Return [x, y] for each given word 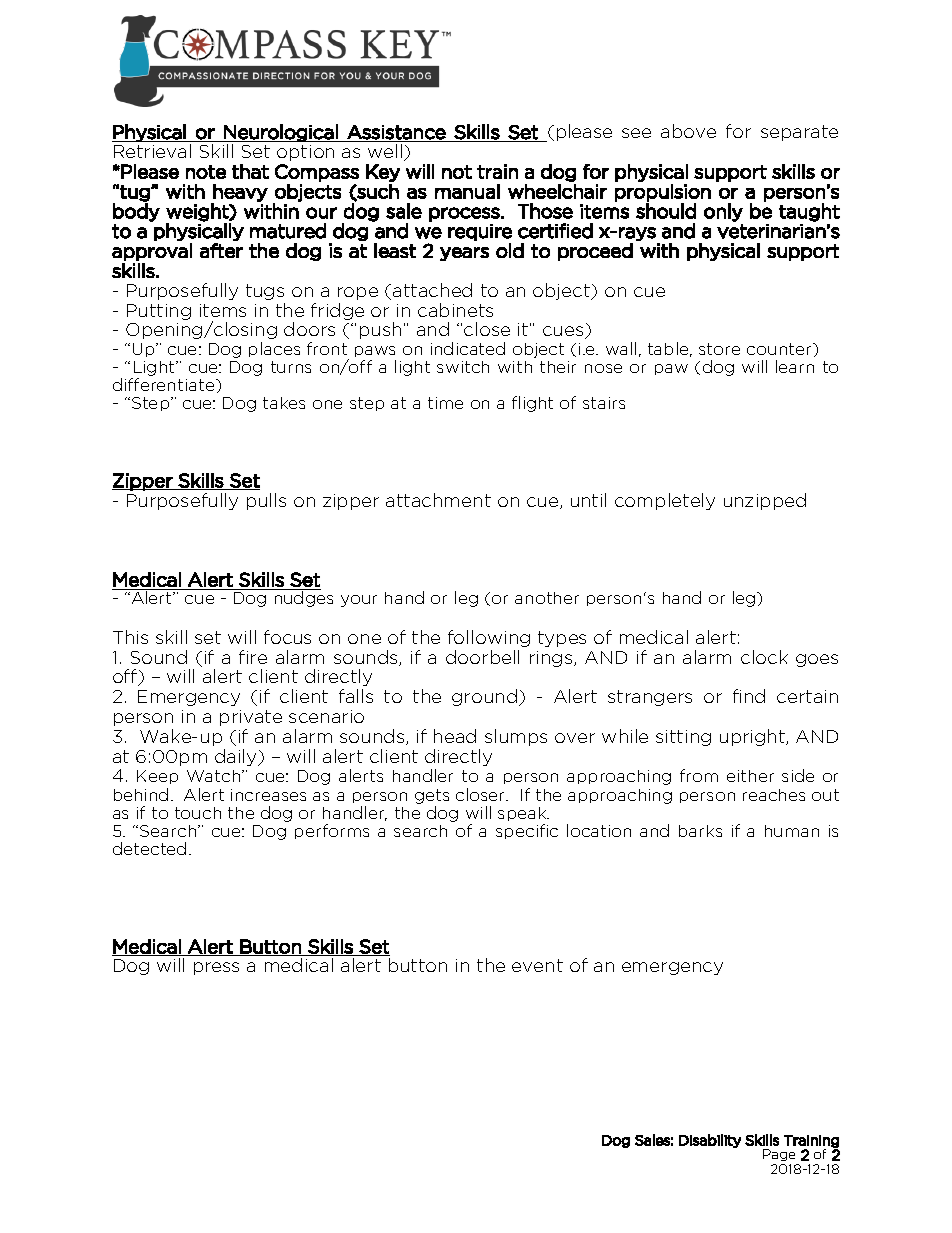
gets [432, 796]
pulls [266, 501]
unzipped [765, 501]
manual [467, 191]
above [688, 131]
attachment [438, 500]
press [216, 968]
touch [198, 813]
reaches [774, 795]
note [206, 172]
